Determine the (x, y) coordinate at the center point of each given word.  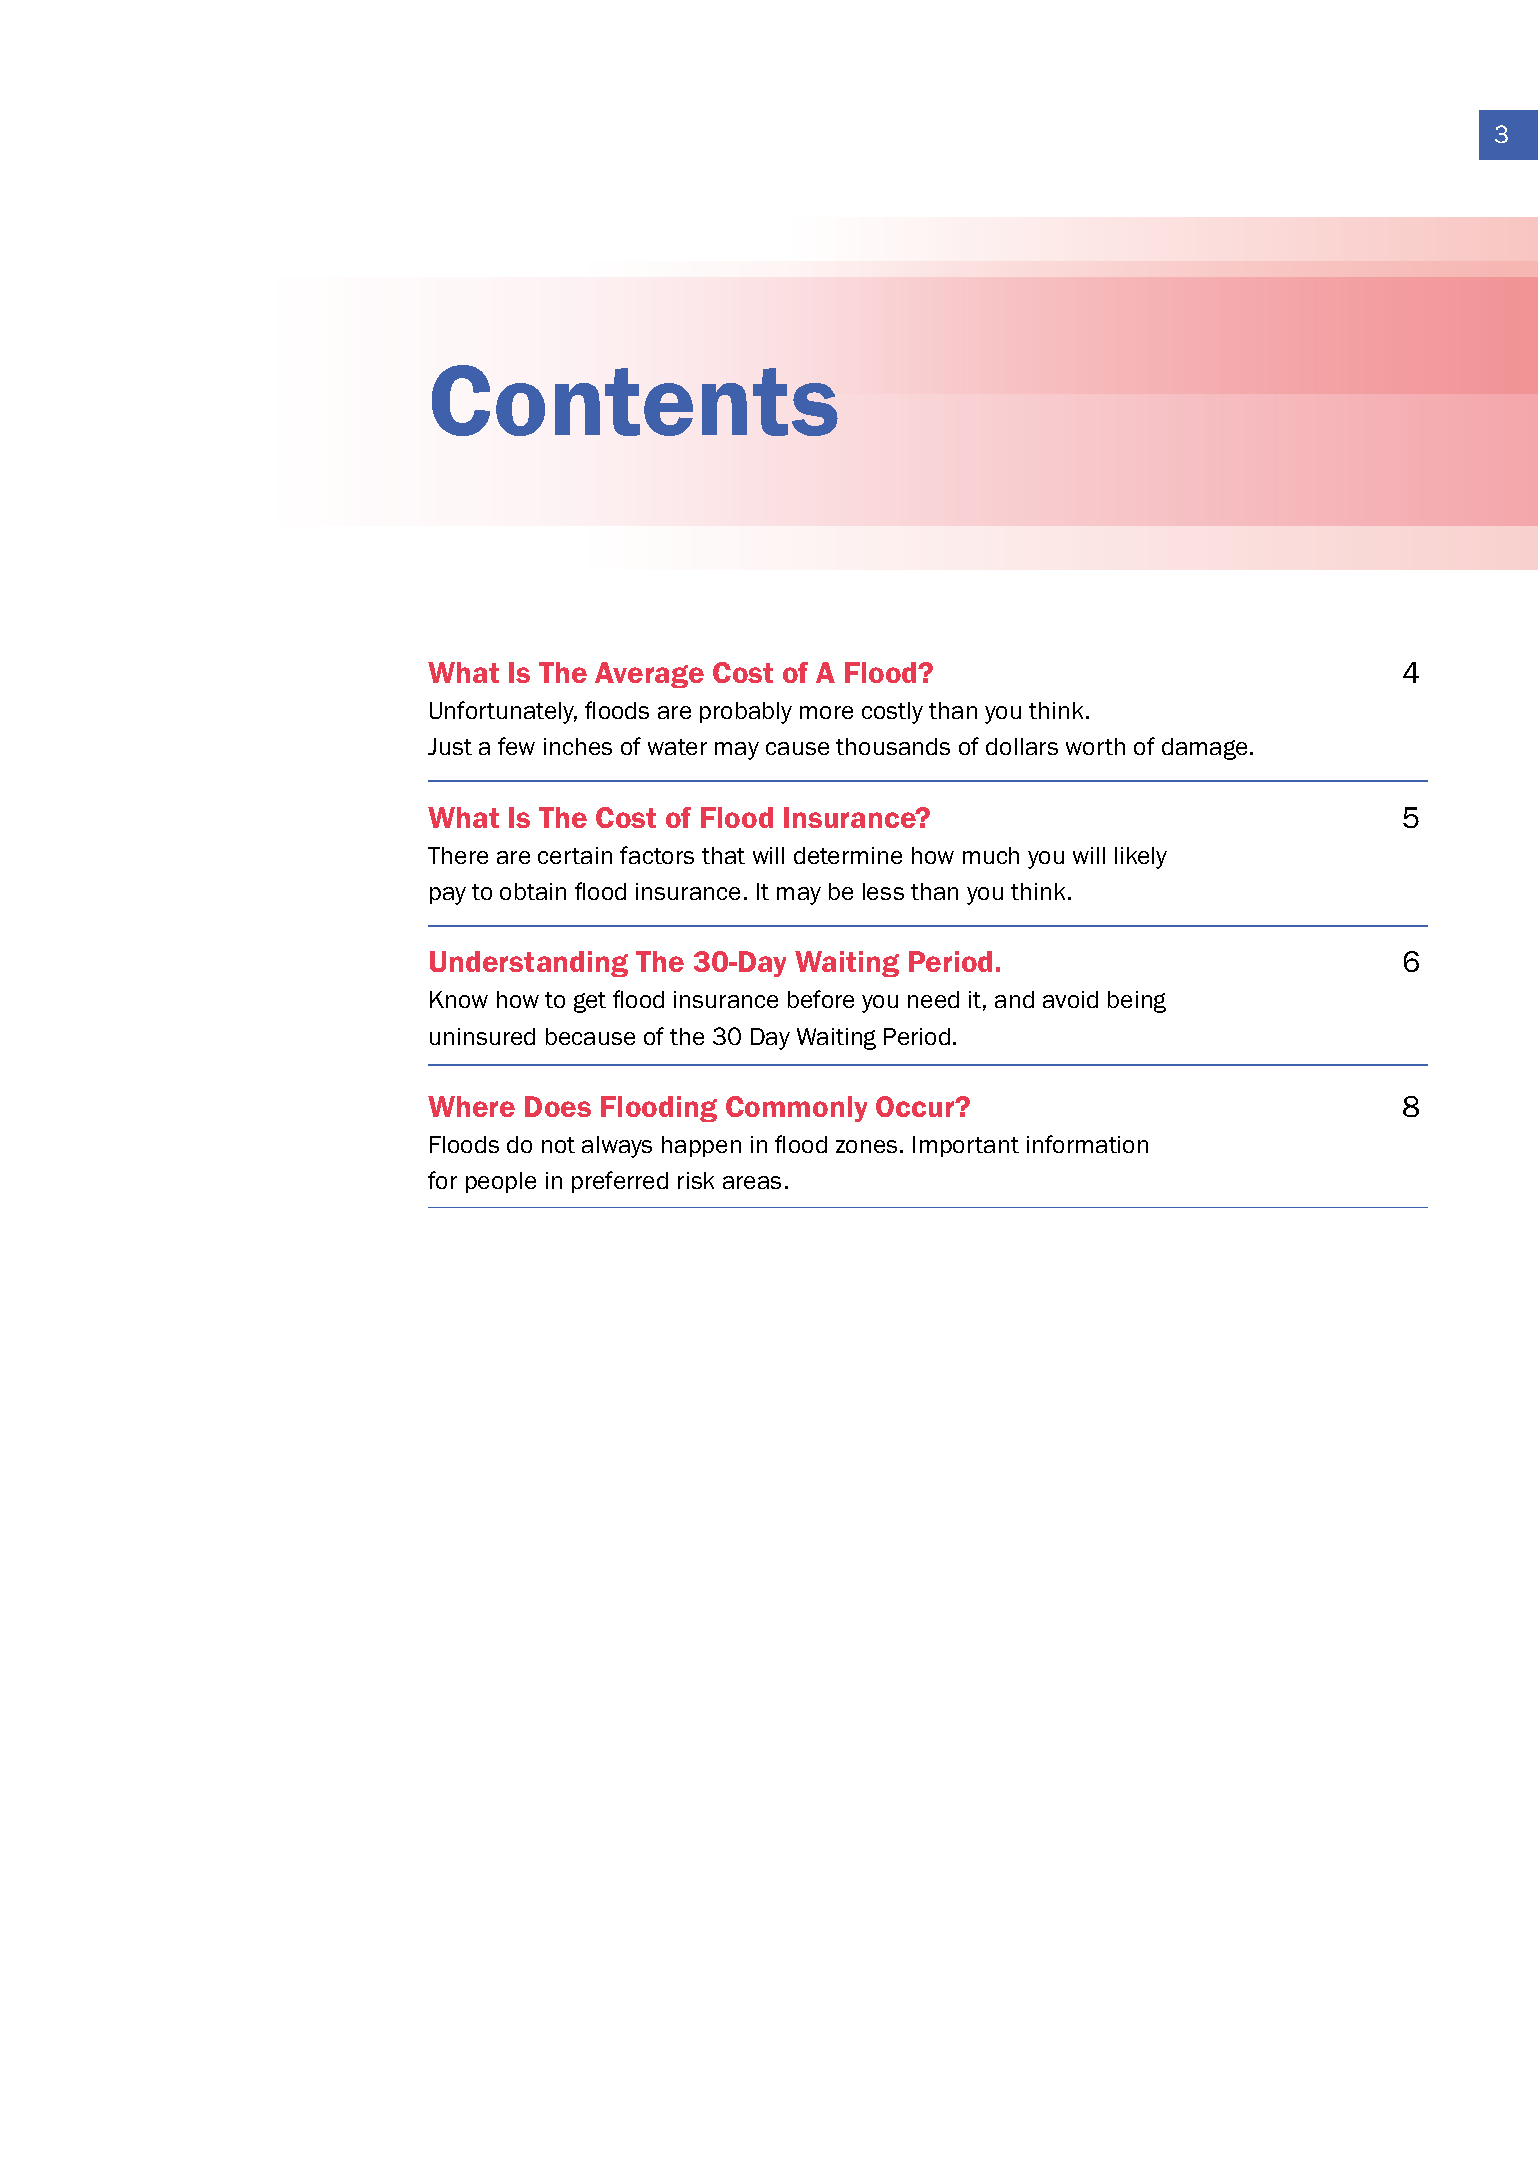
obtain (533, 891)
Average (649, 675)
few (516, 746)
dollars (1022, 746)
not (558, 1145)
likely (1141, 858)
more (826, 712)
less (883, 891)
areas (752, 1182)
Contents (635, 400)
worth (1095, 746)
